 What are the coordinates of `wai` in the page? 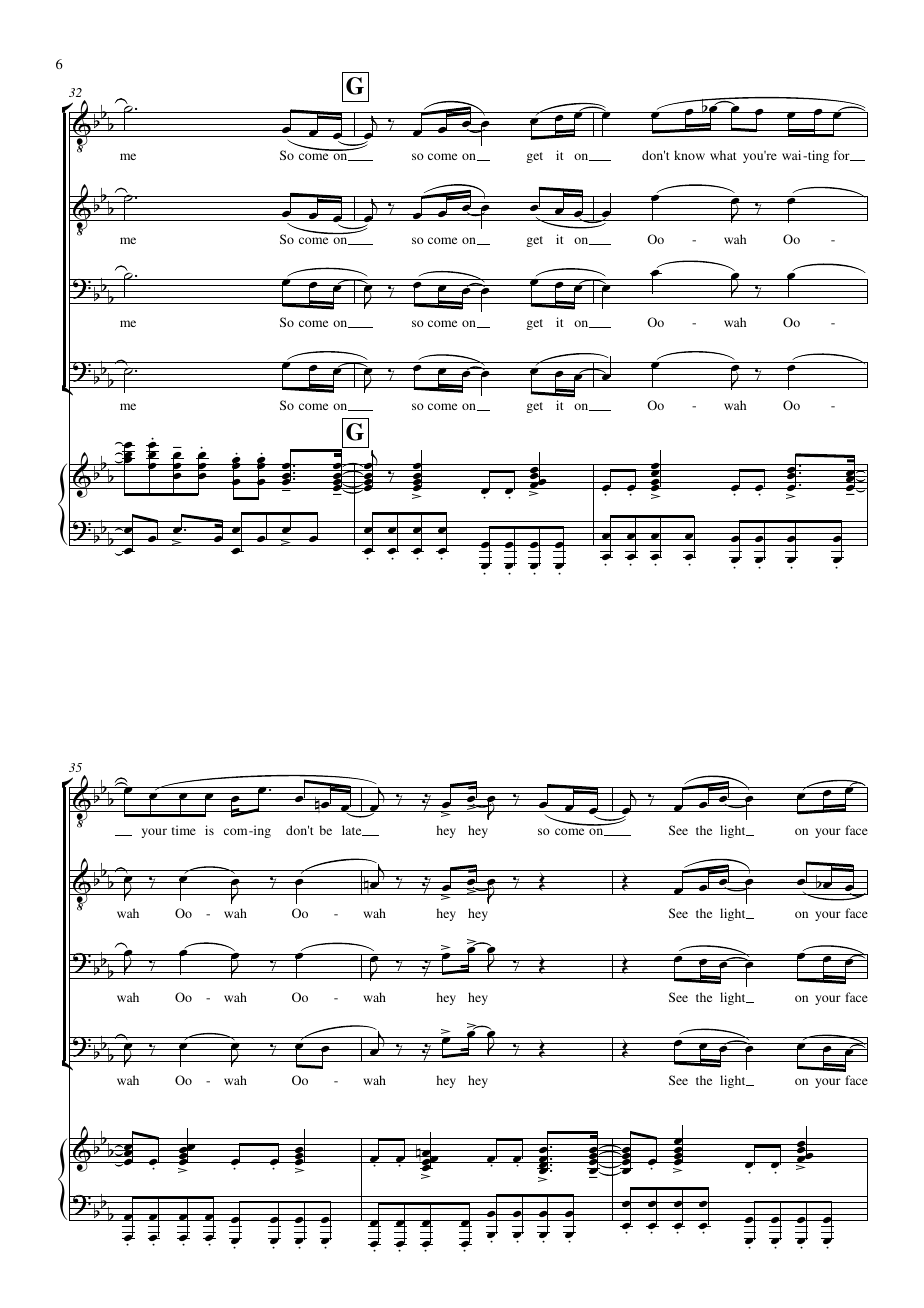 It's located at (793, 155).
